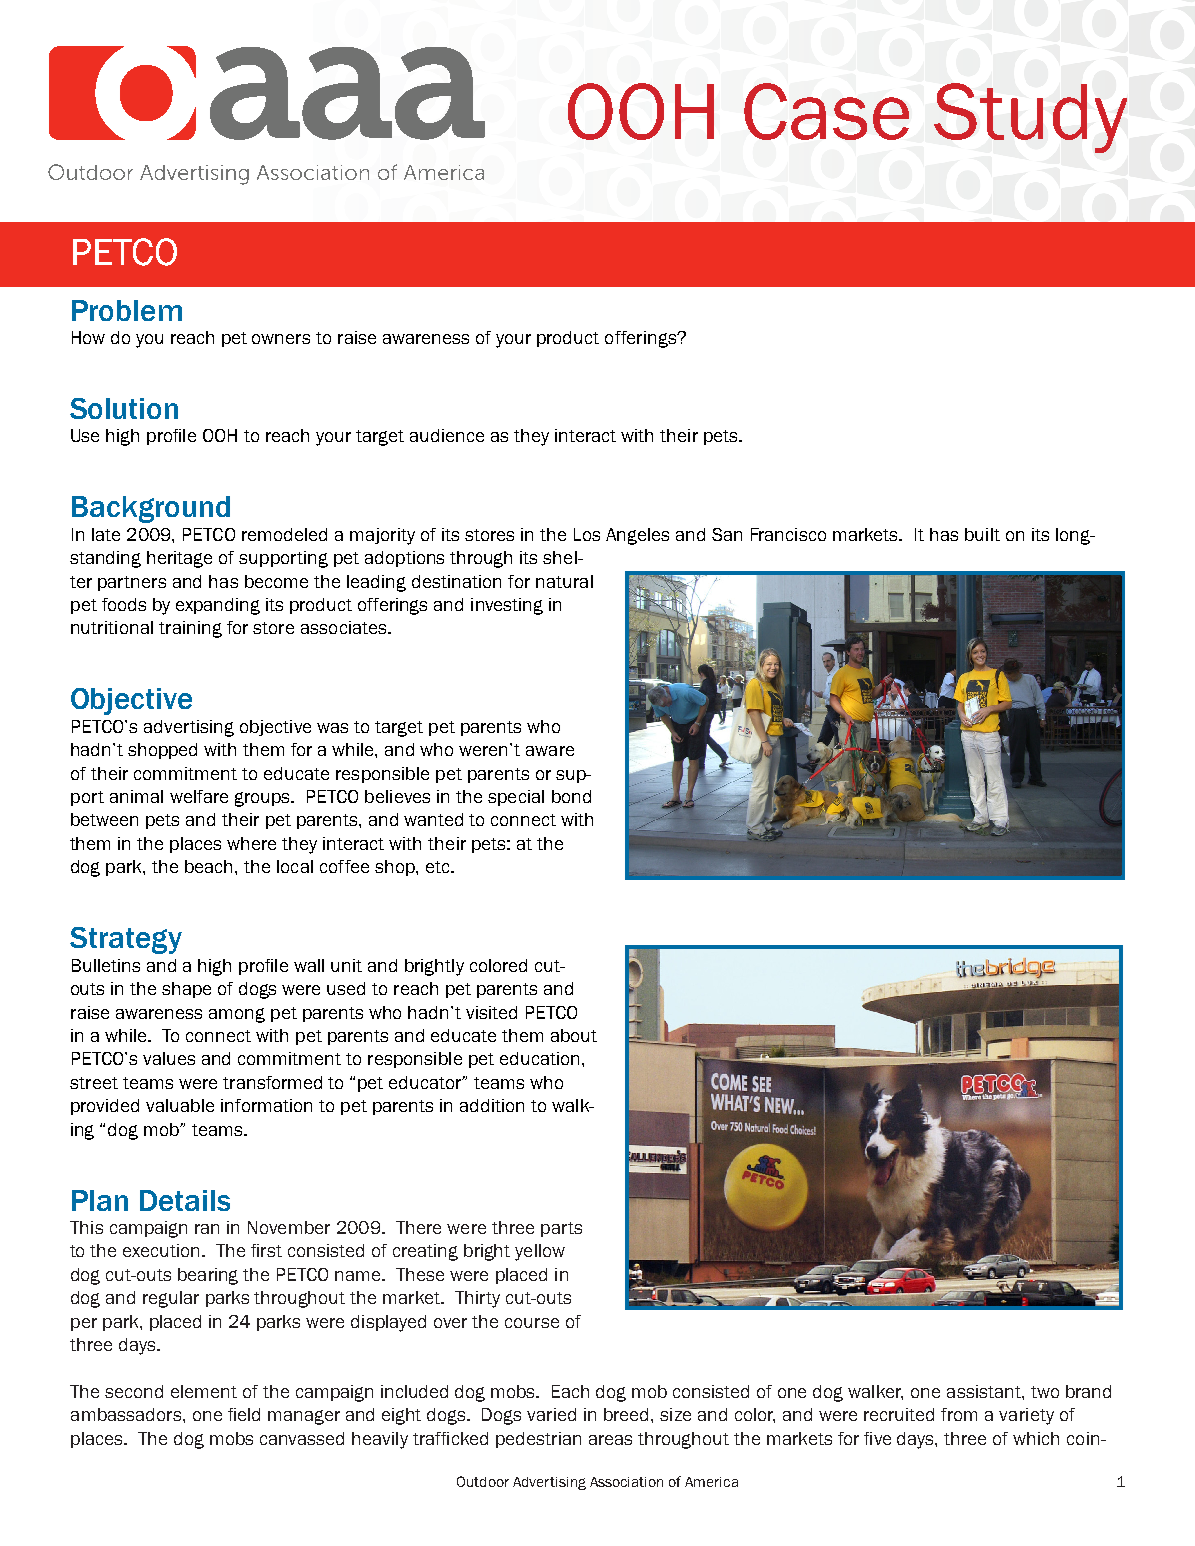  What do you see at coordinates (610, 1440) in the image?
I see `areas` at bounding box center [610, 1440].
